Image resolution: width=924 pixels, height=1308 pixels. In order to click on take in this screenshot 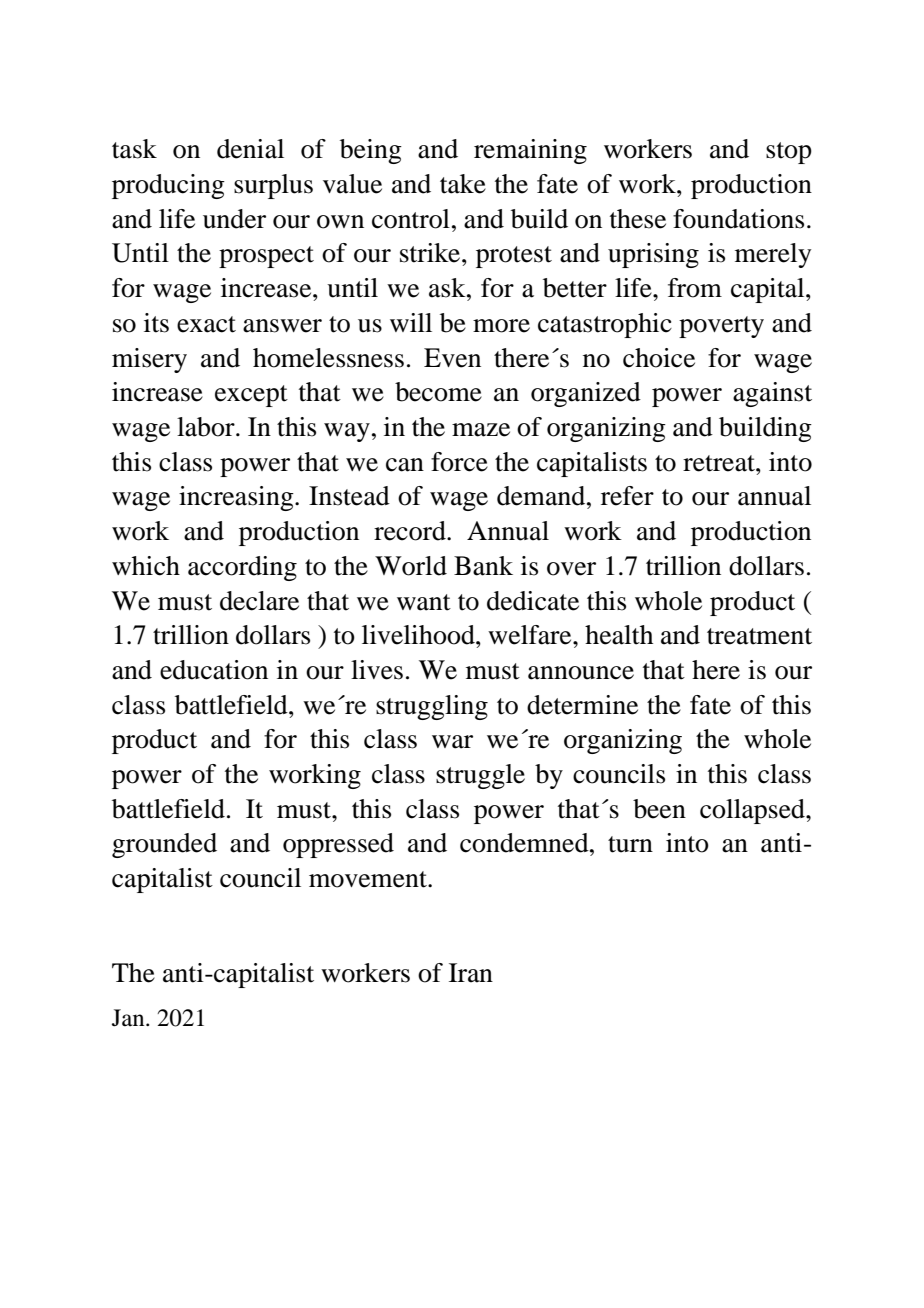, I will do `click(463, 184)`.
